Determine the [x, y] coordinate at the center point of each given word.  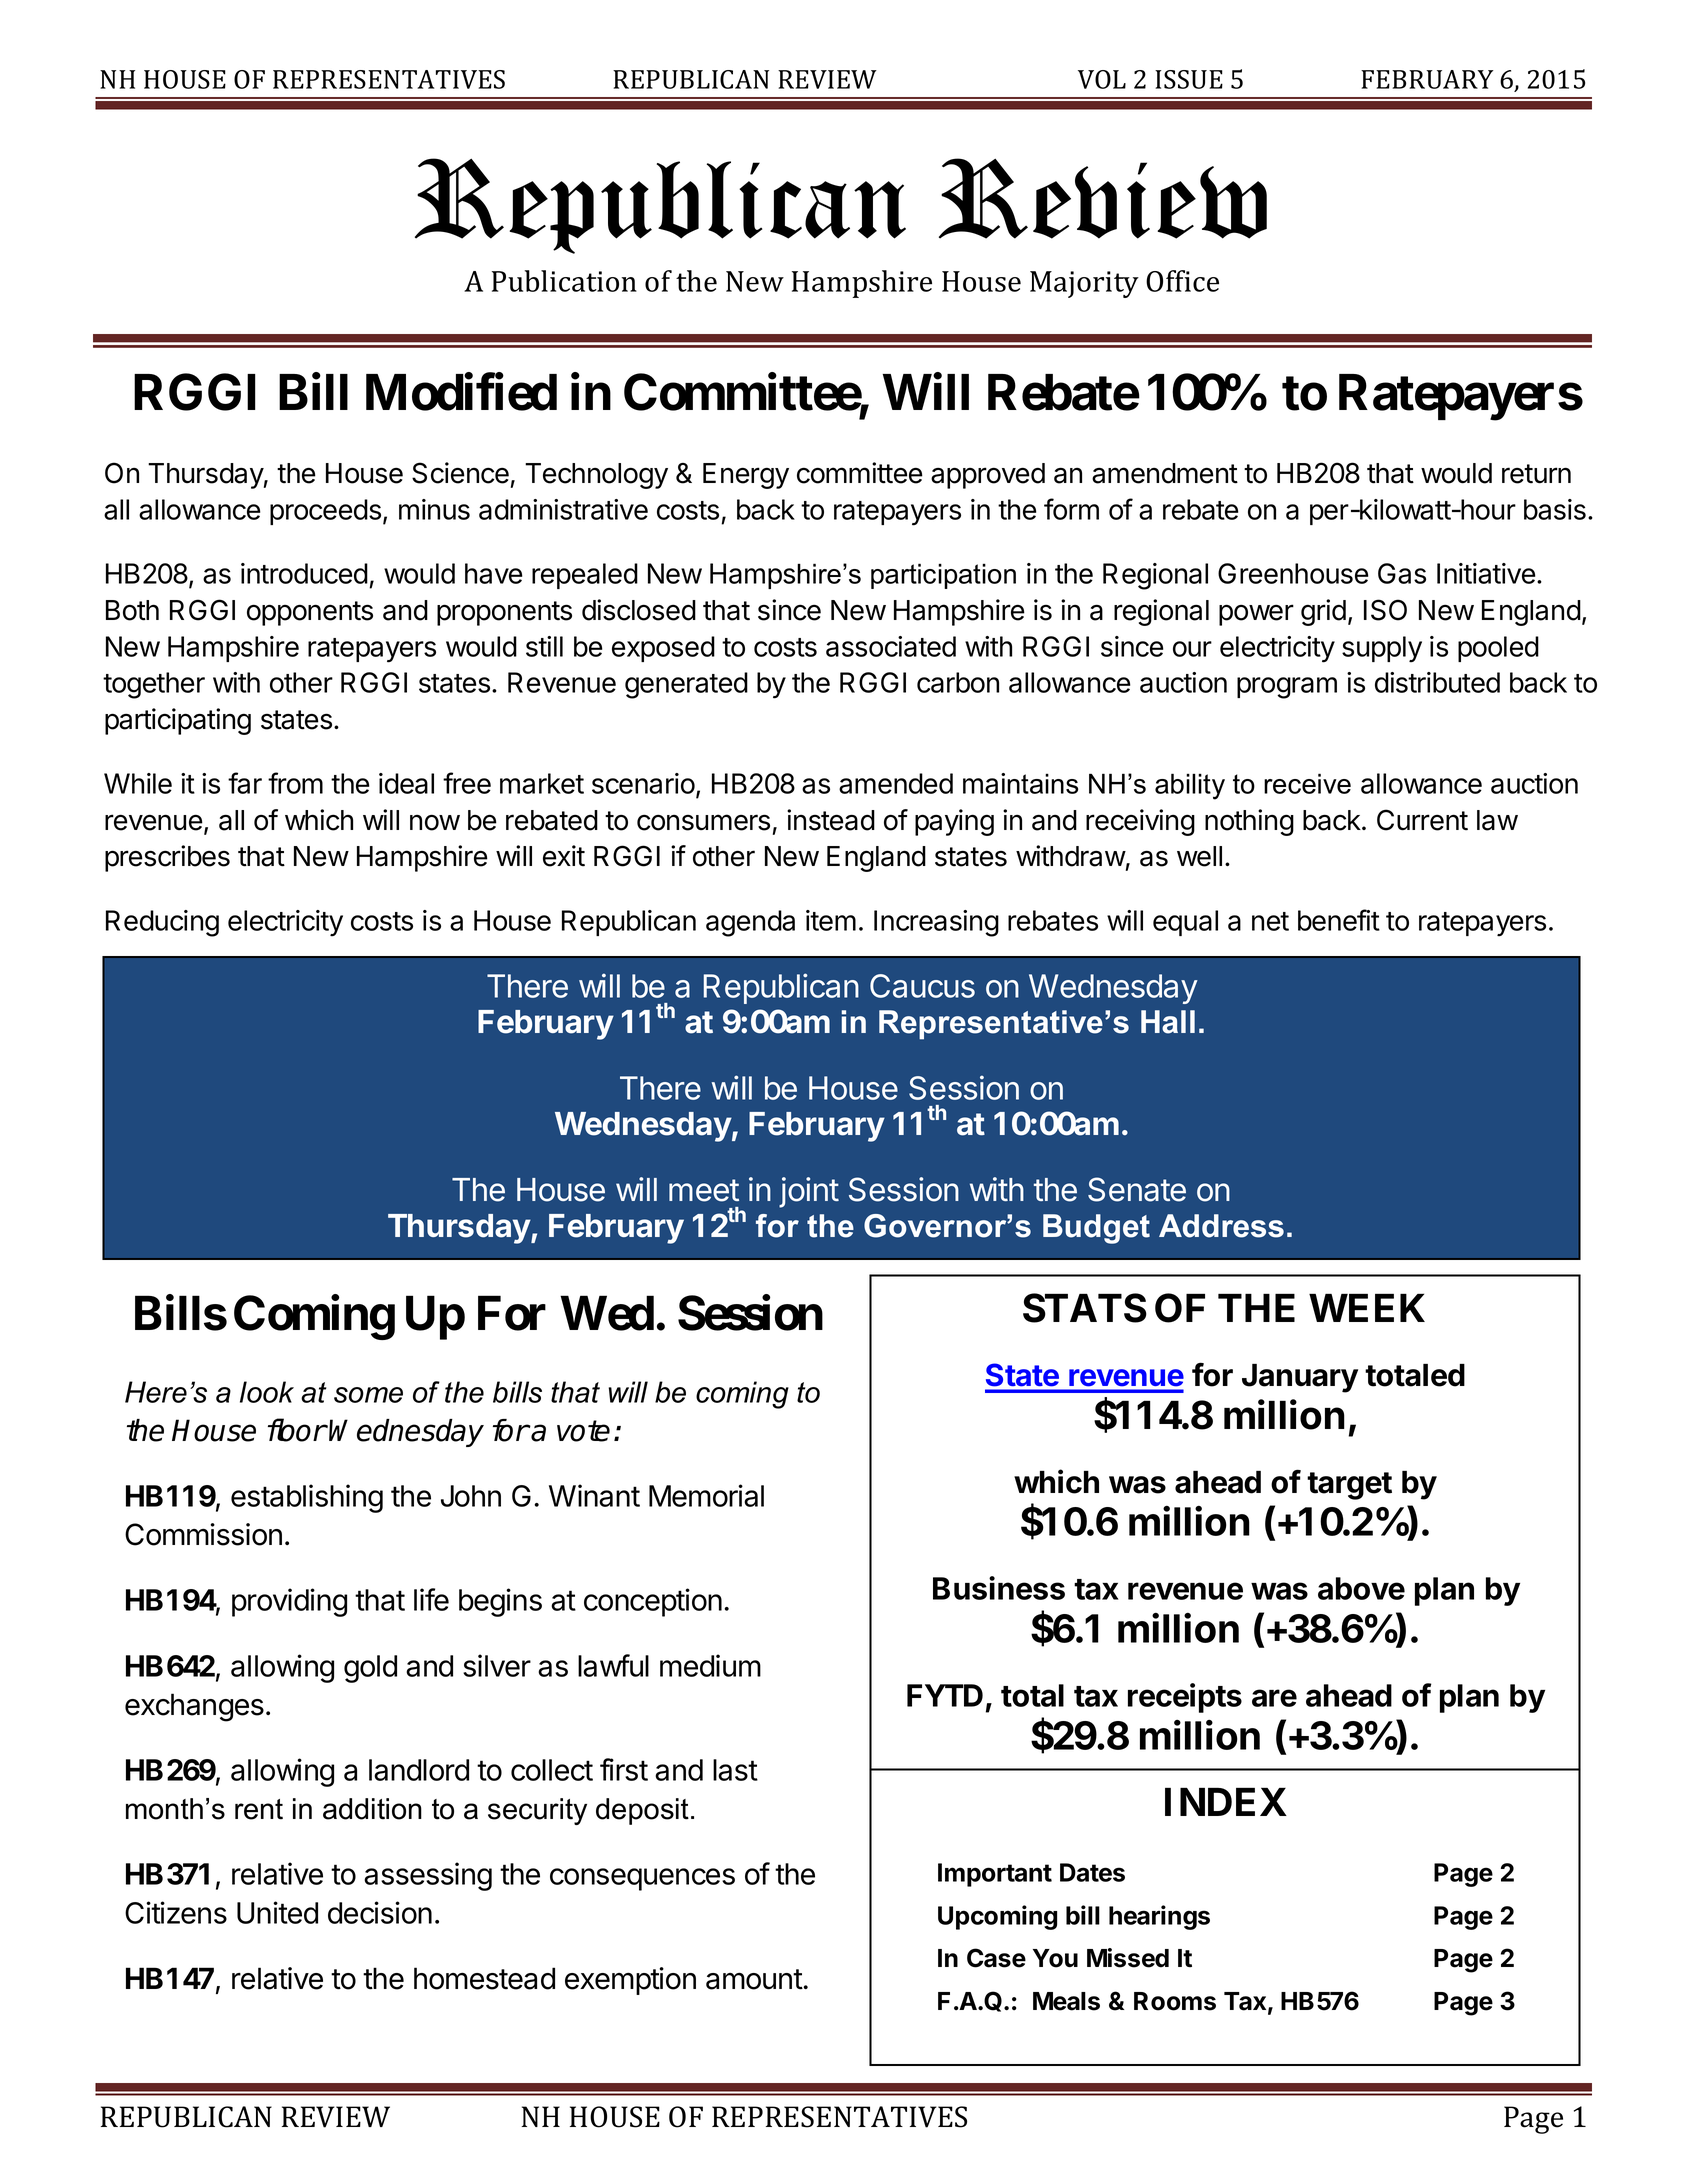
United [277, 1912]
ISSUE [1189, 79]
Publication [564, 281]
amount [754, 1979]
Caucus [922, 986]
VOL [1102, 79]
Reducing [162, 923]
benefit [1339, 920]
